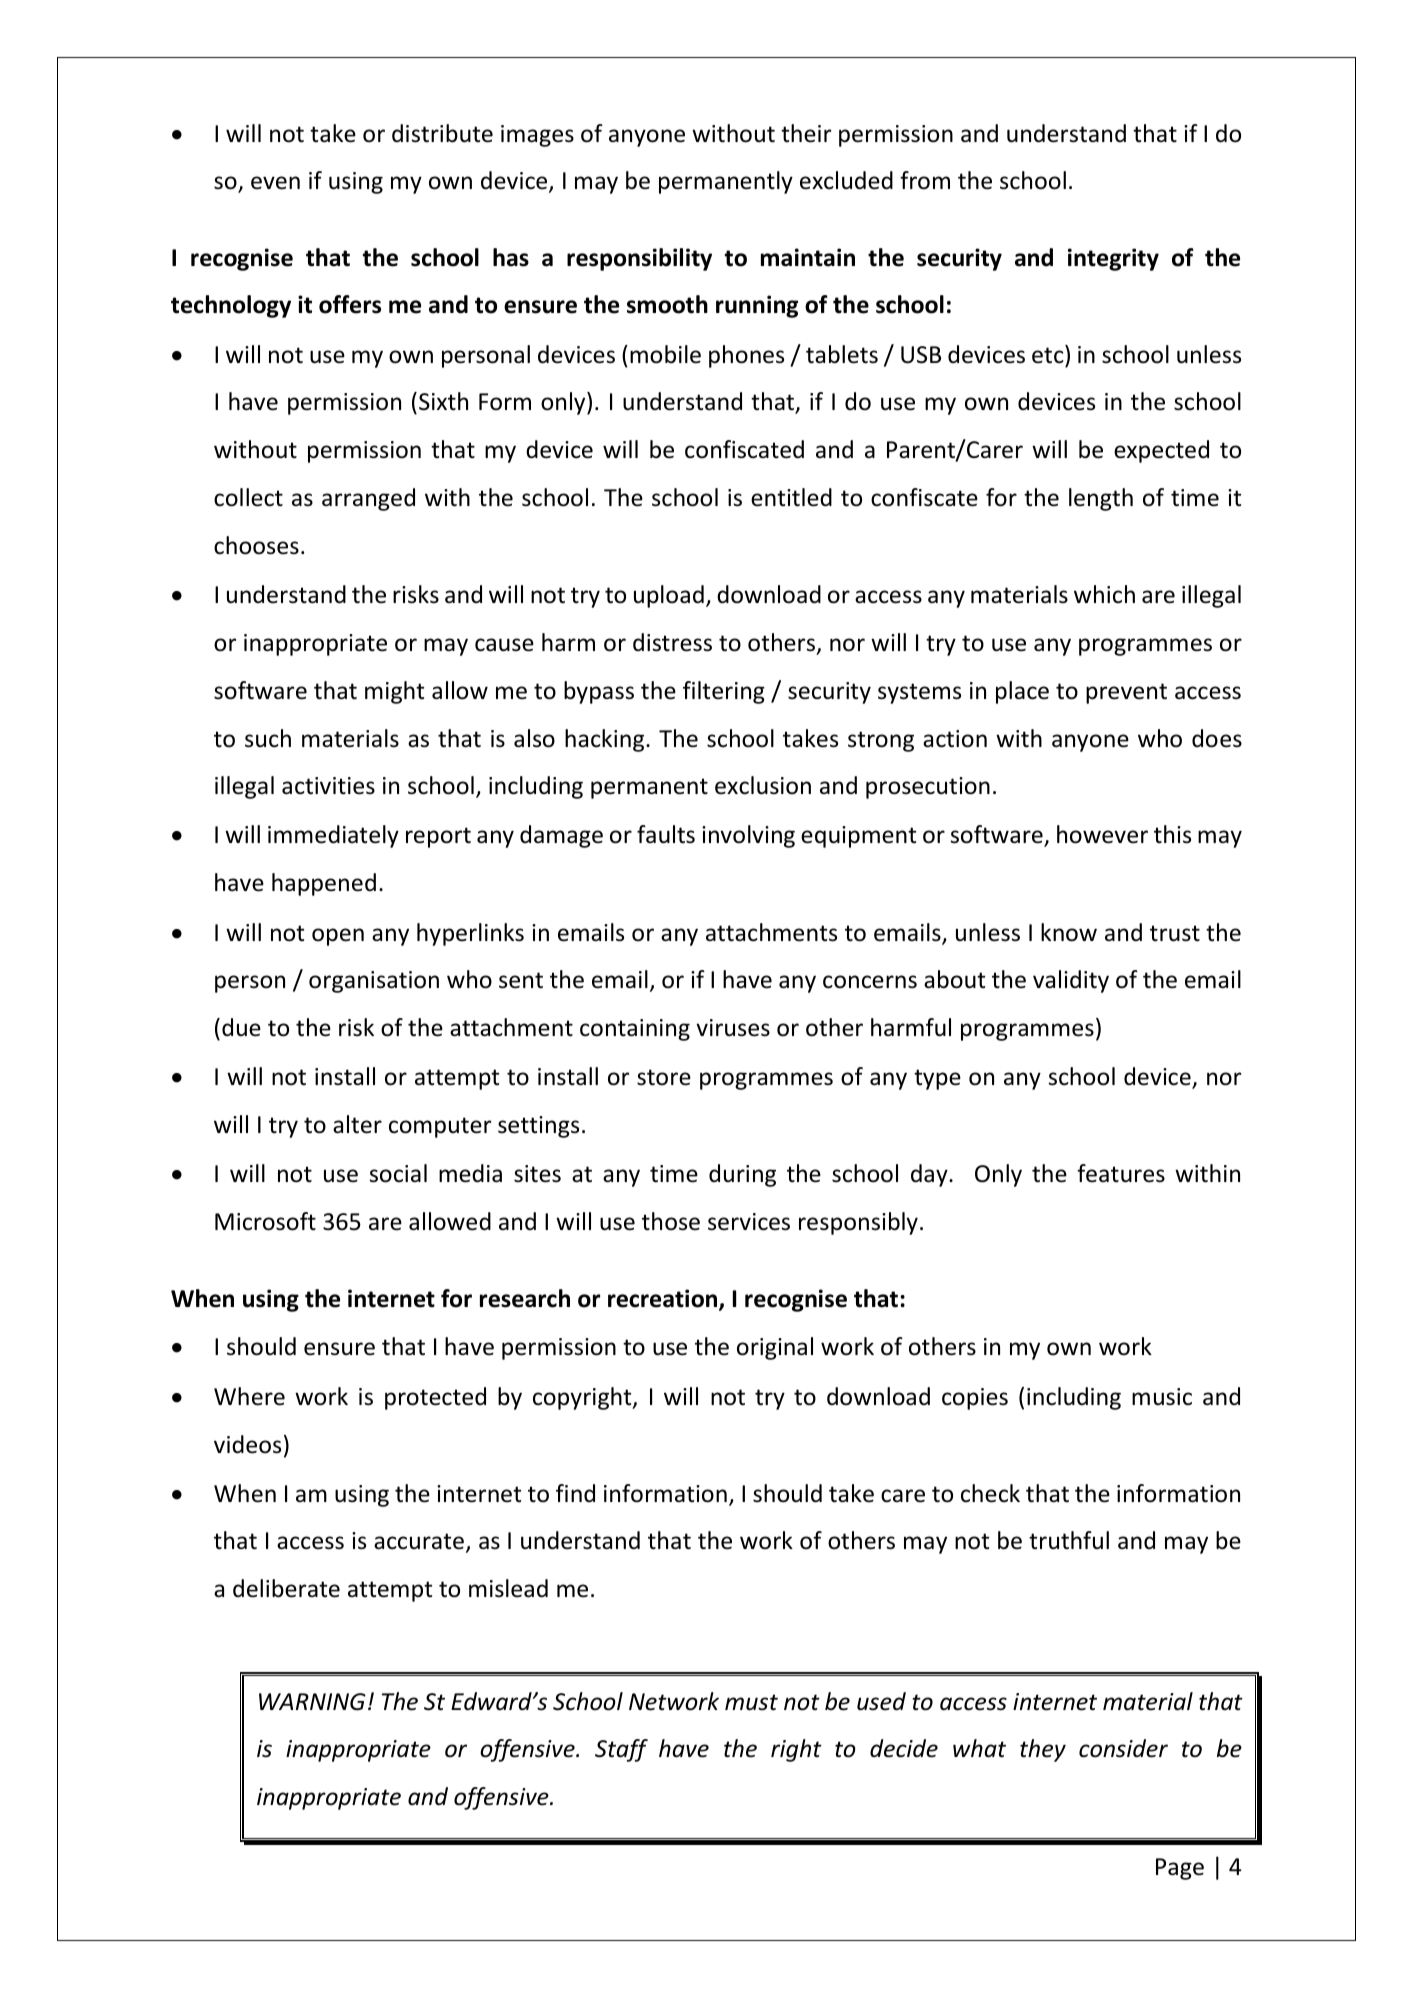 The height and width of the document is (1998, 1413). Describe the element at coordinates (1113, 259) in the document. I see `integrity` at that location.
